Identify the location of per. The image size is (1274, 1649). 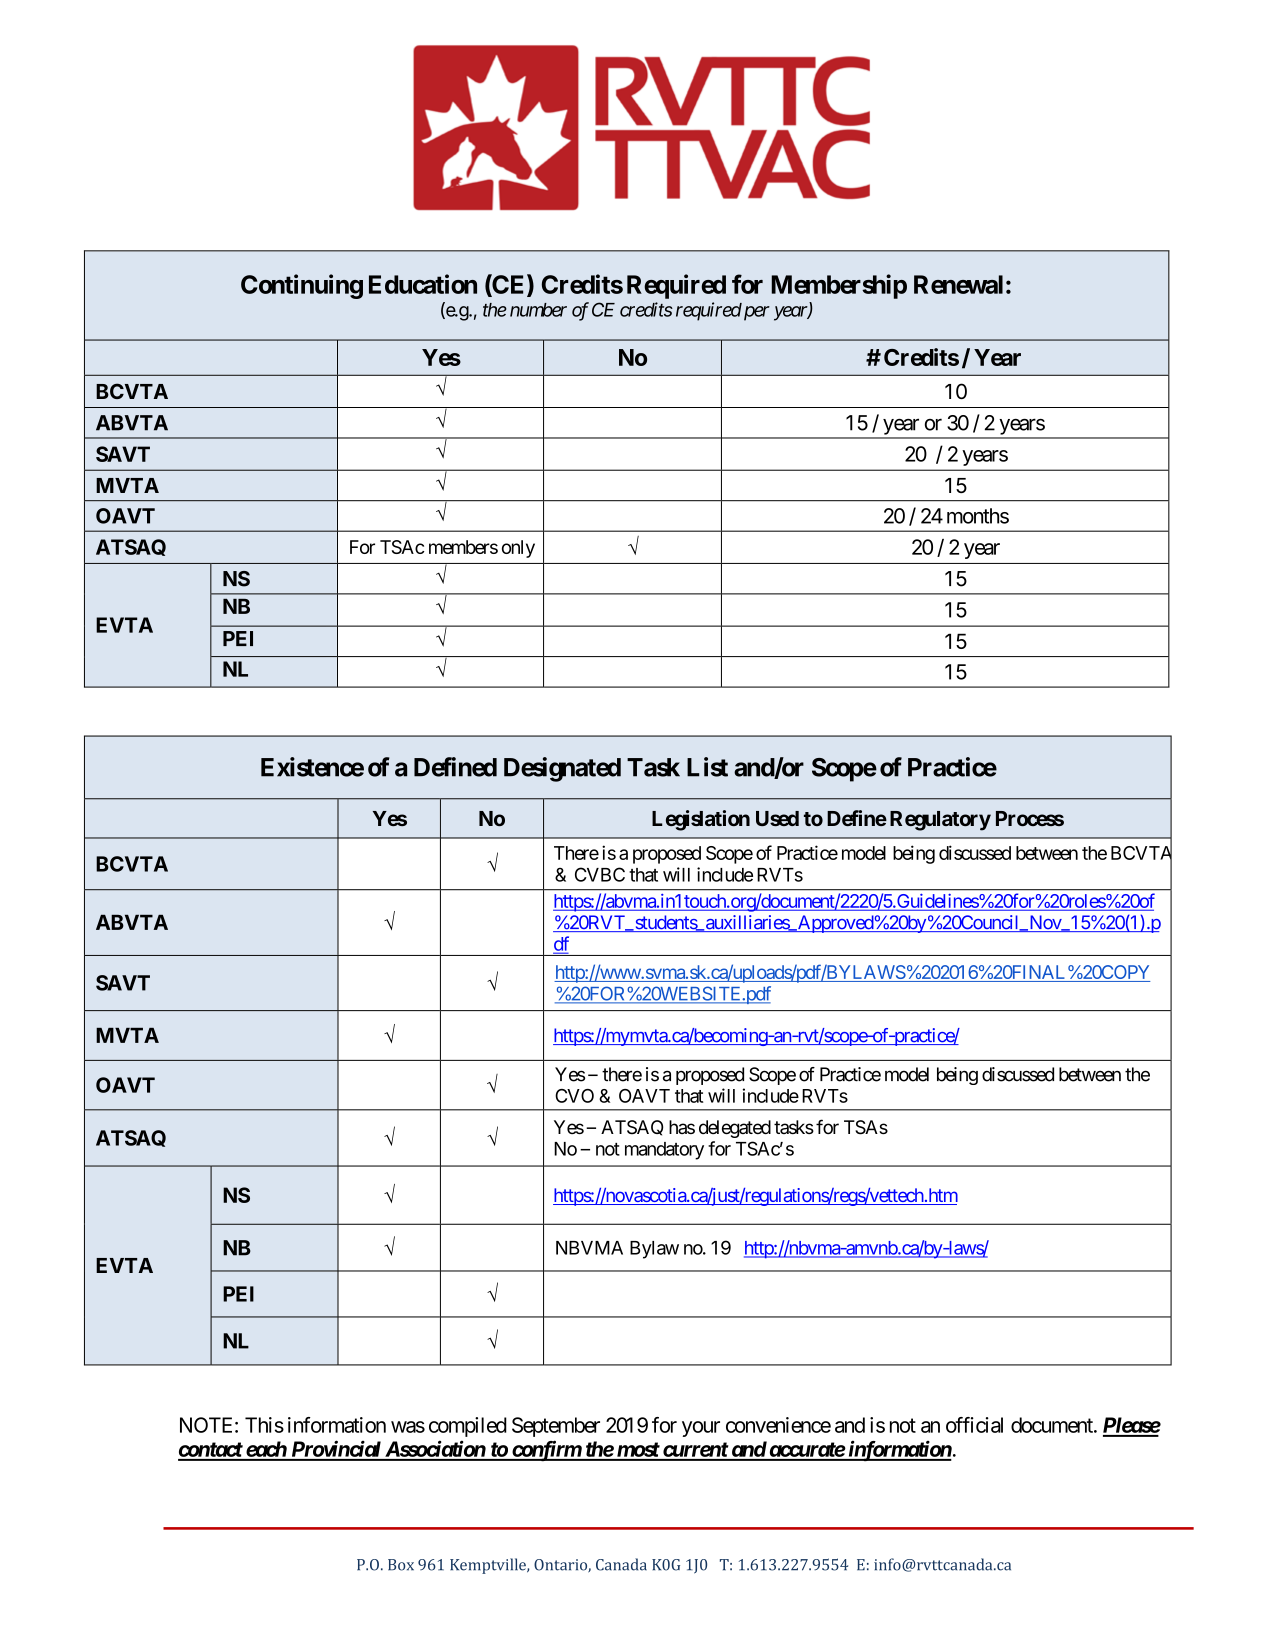
(757, 313).
